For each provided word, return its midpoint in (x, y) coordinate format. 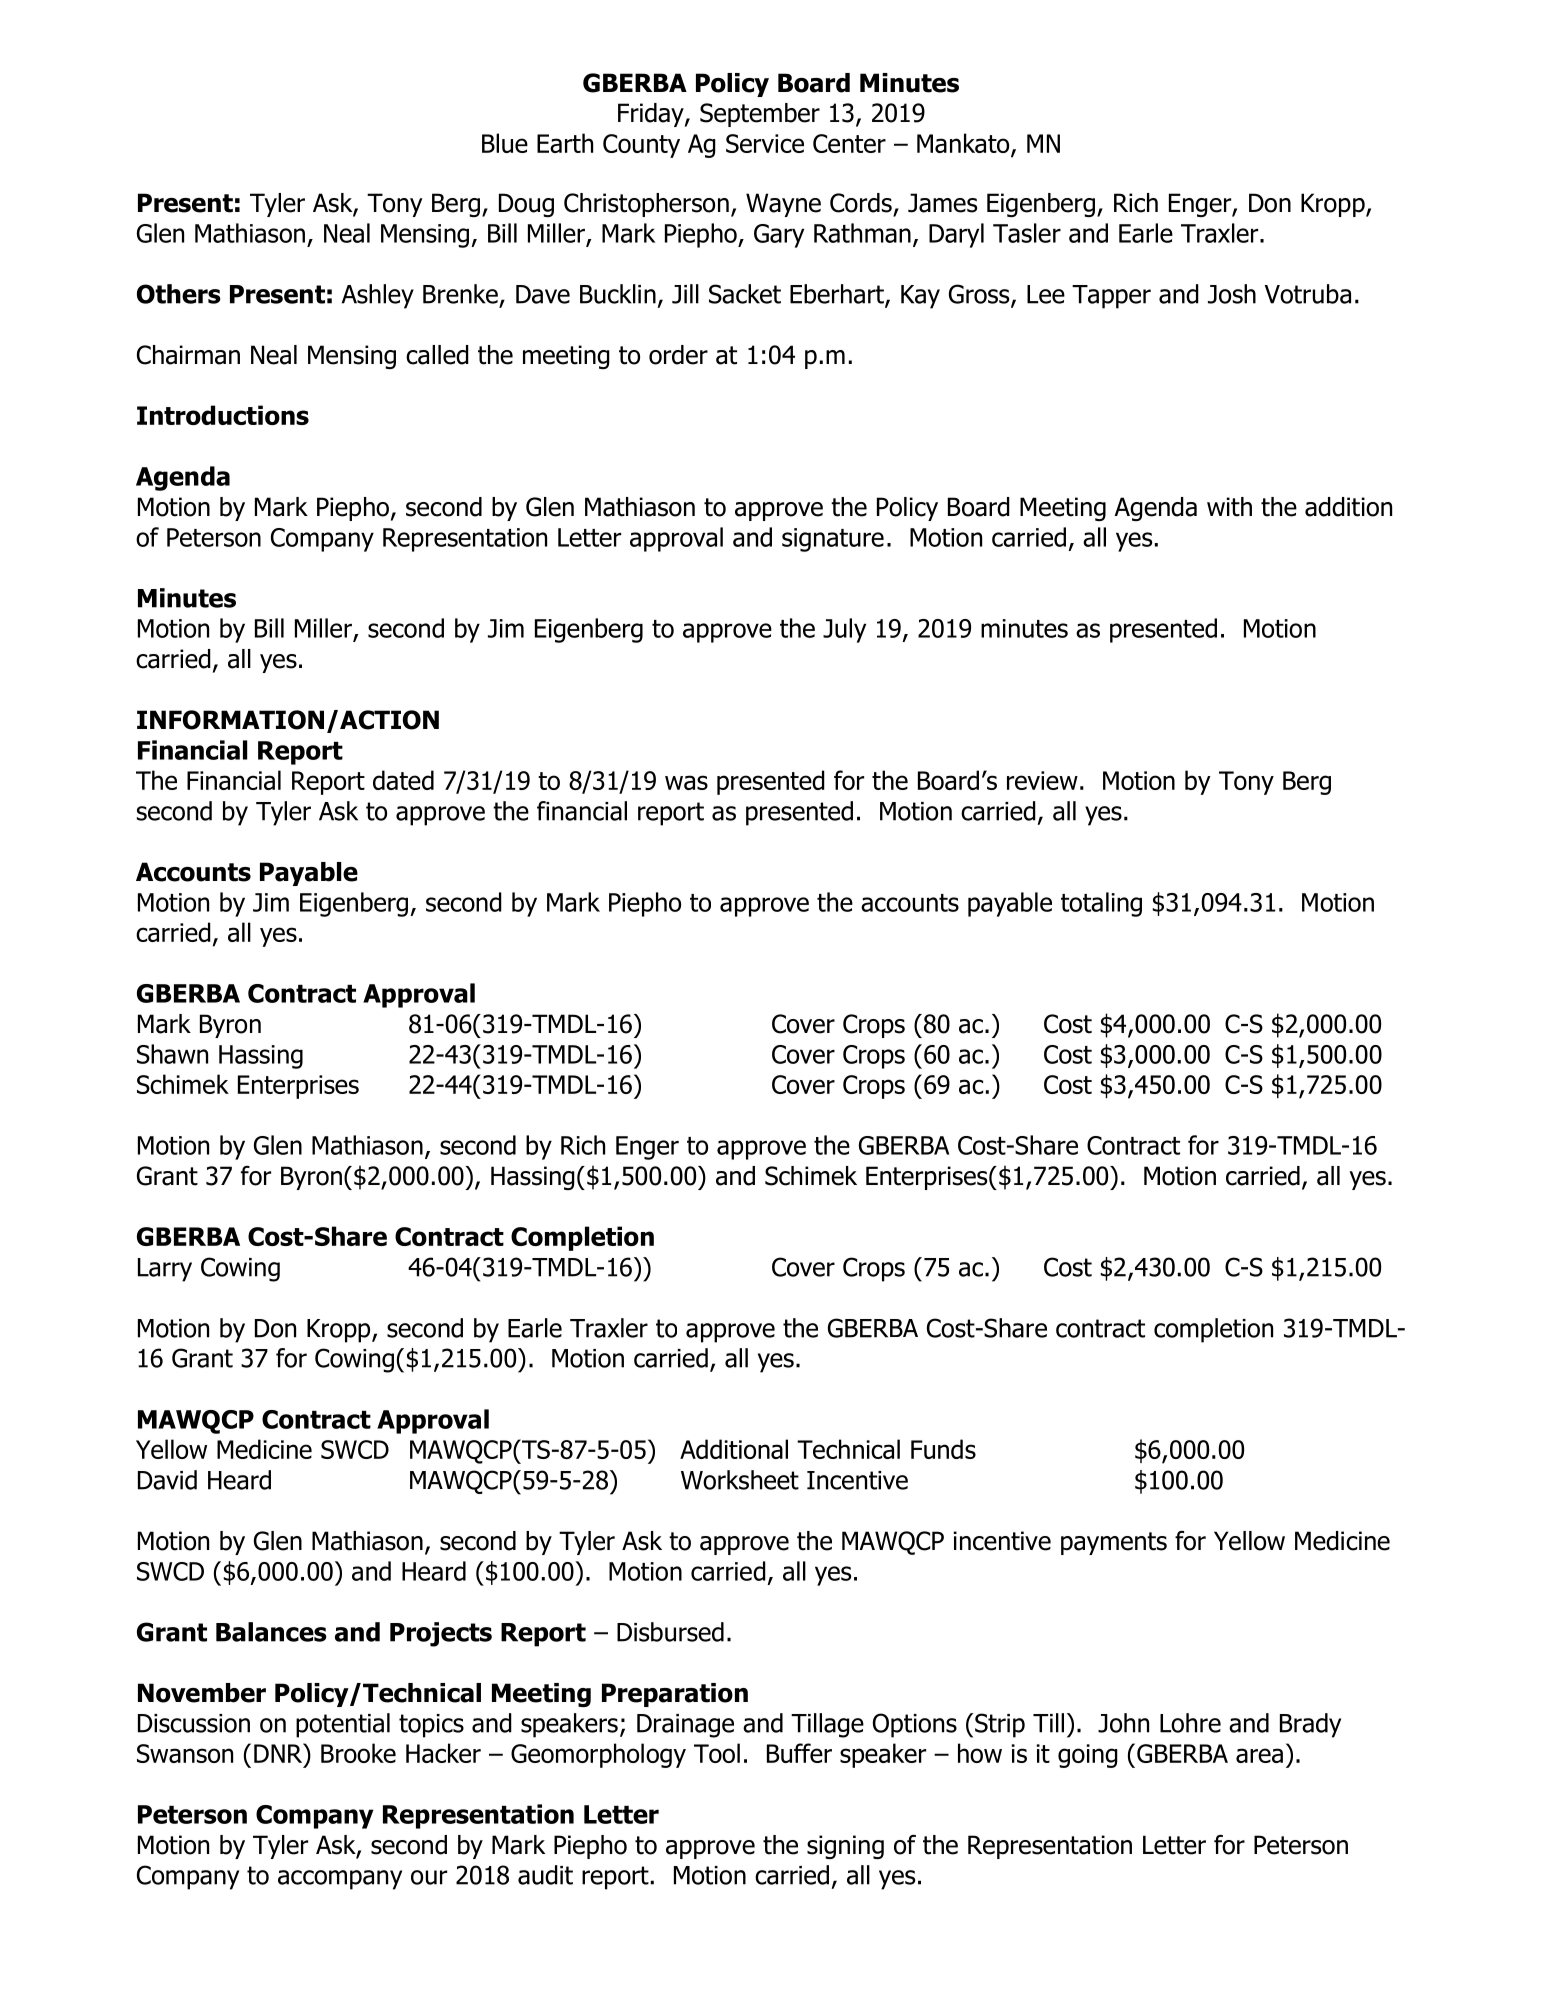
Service (765, 143)
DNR (279, 1753)
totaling (1101, 904)
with (1229, 507)
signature (833, 540)
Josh (1232, 294)
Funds (943, 1449)
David (167, 1480)
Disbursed (670, 1632)
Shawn (172, 1054)
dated (403, 780)
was (686, 782)
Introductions (223, 415)
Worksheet (740, 1480)
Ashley (378, 296)
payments (1114, 1543)
